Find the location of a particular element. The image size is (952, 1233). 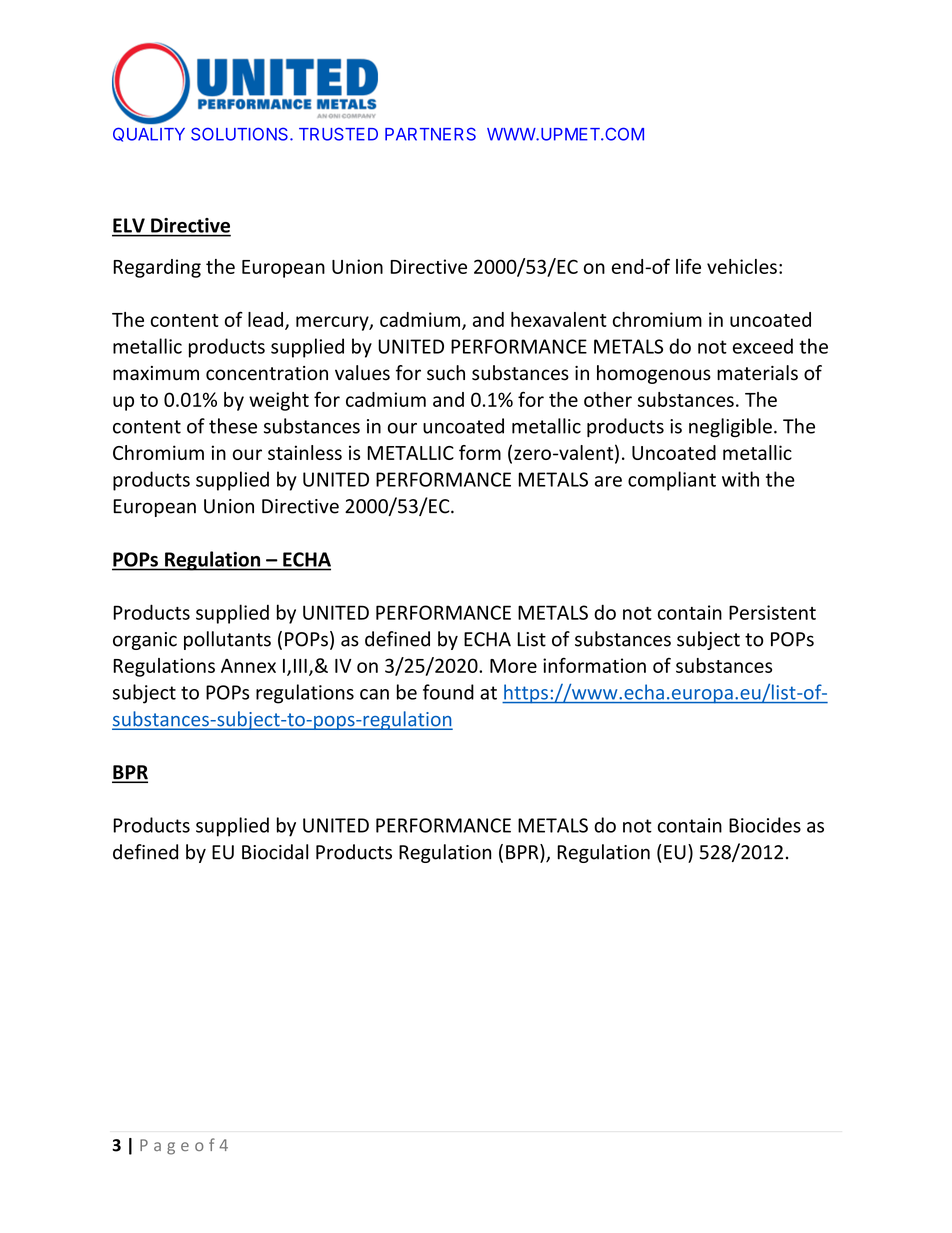

life is located at coordinates (688, 266).
